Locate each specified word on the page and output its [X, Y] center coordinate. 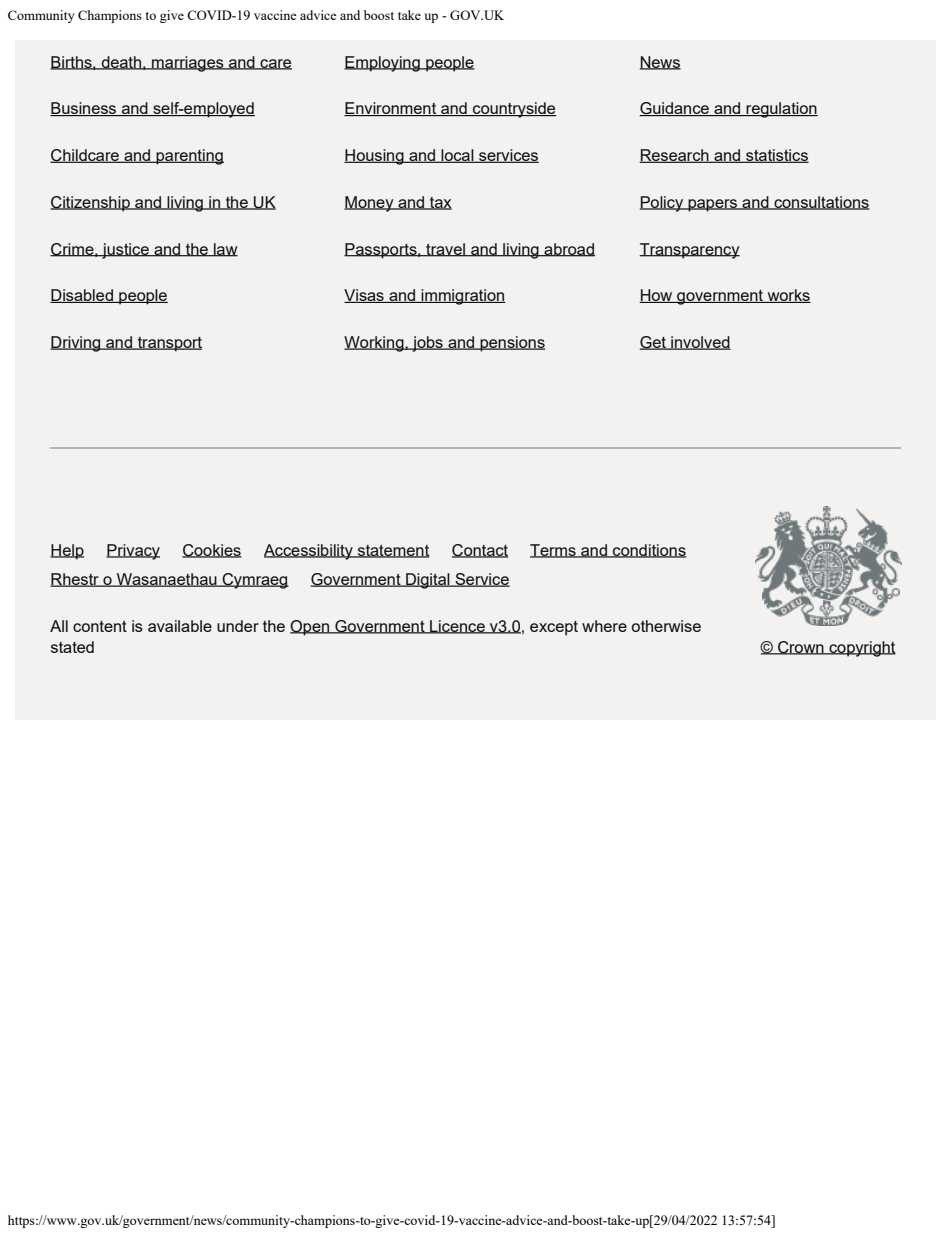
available [180, 626]
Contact [480, 551]
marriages [188, 64]
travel [446, 250]
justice [125, 251]
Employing [383, 64]
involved [700, 343]
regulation [781, 110]
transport [169, 344]
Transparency [689, 251]
